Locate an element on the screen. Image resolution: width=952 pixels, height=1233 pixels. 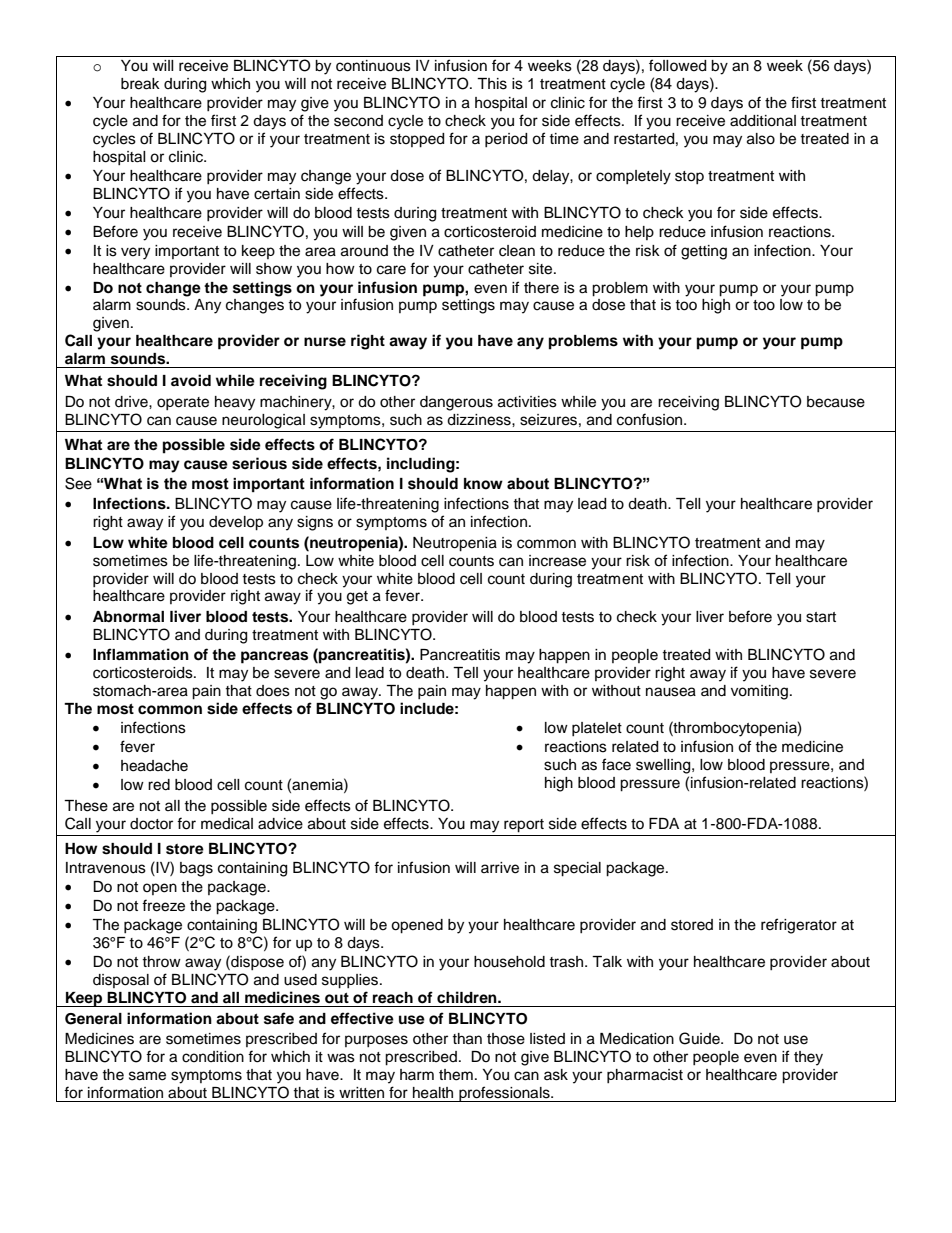
same is located at coordinates (147, 1076).
